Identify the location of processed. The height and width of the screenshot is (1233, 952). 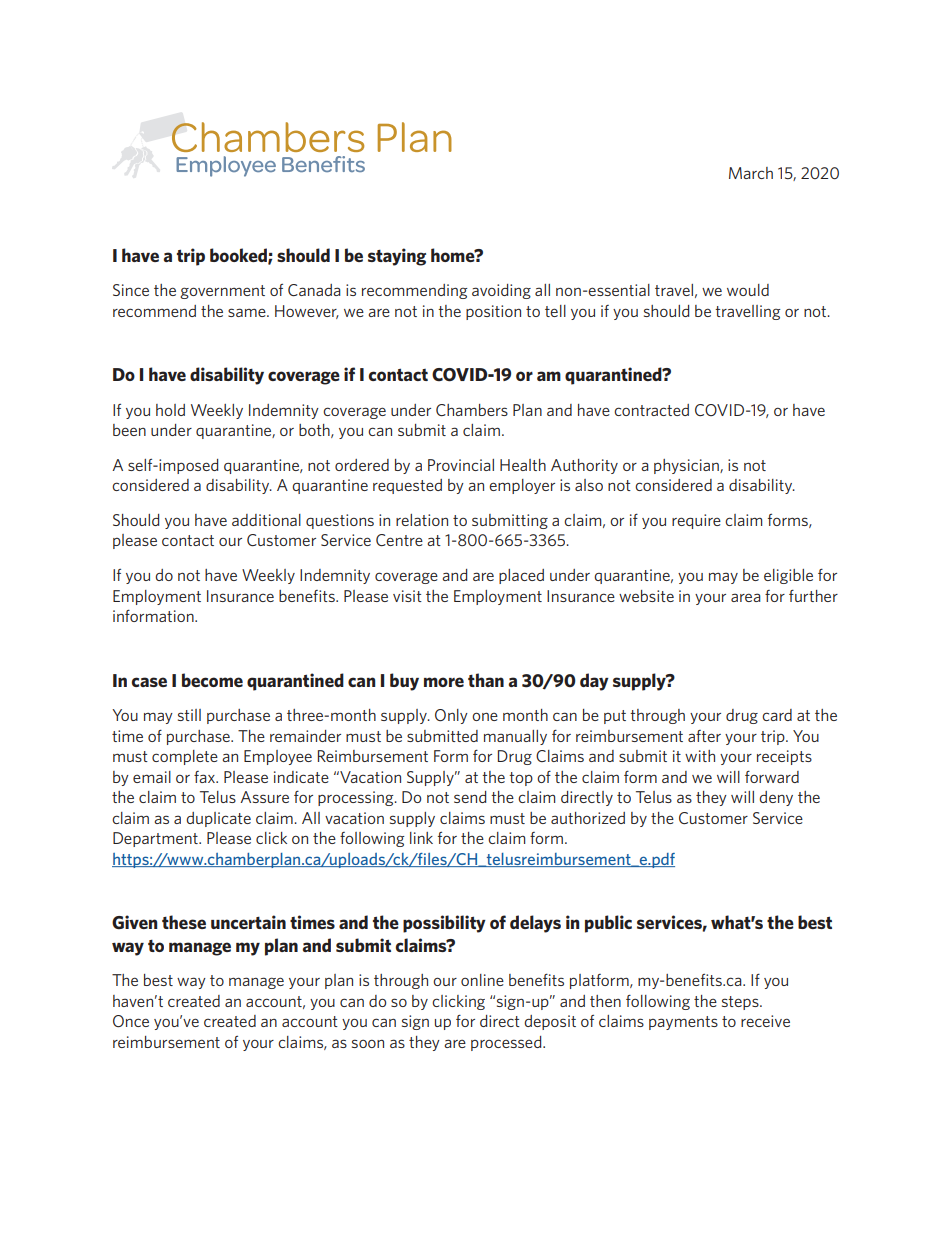
(507, 1043).
